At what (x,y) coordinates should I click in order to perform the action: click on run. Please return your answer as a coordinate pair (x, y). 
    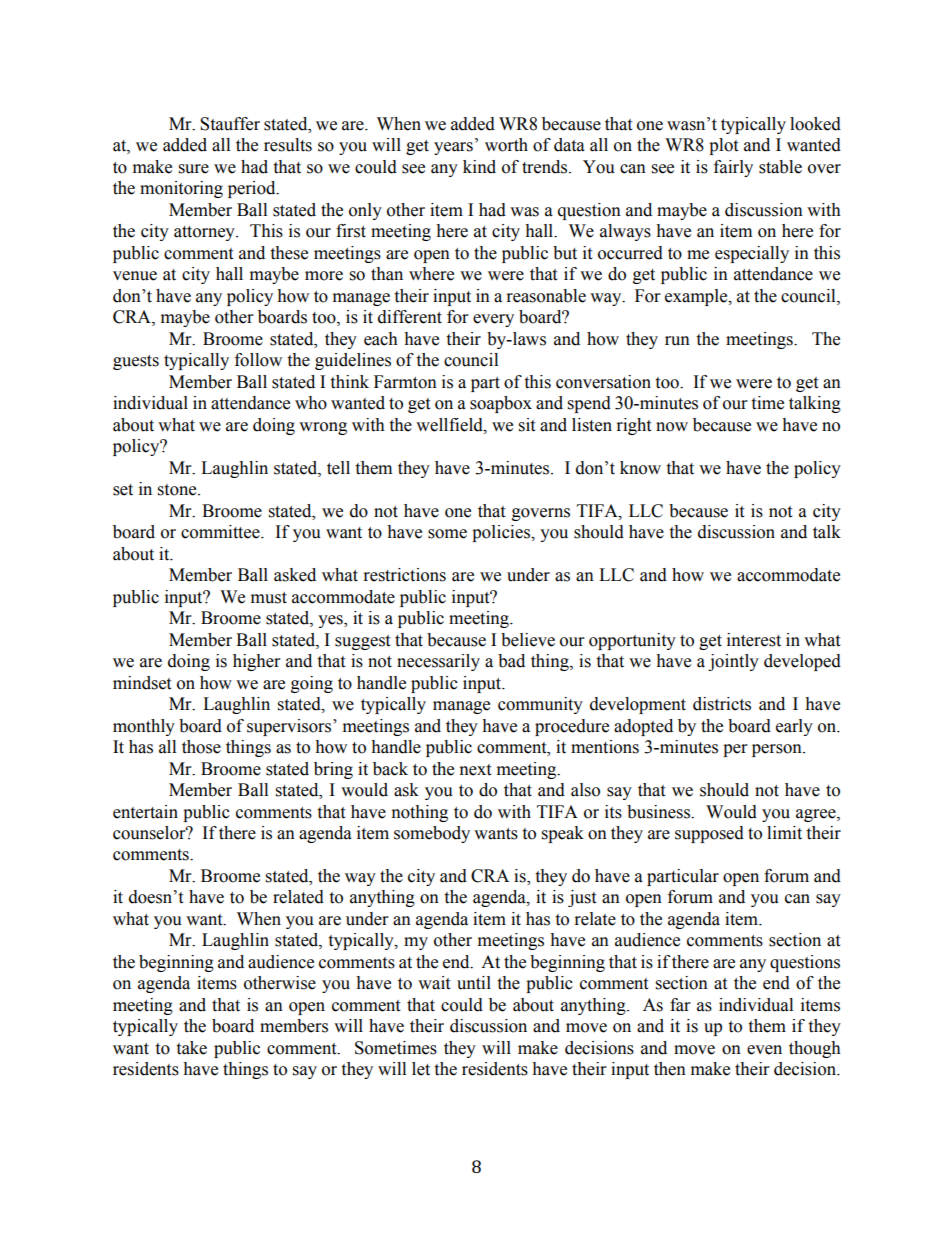
    Looking at the image, I should click on (677, 341).
